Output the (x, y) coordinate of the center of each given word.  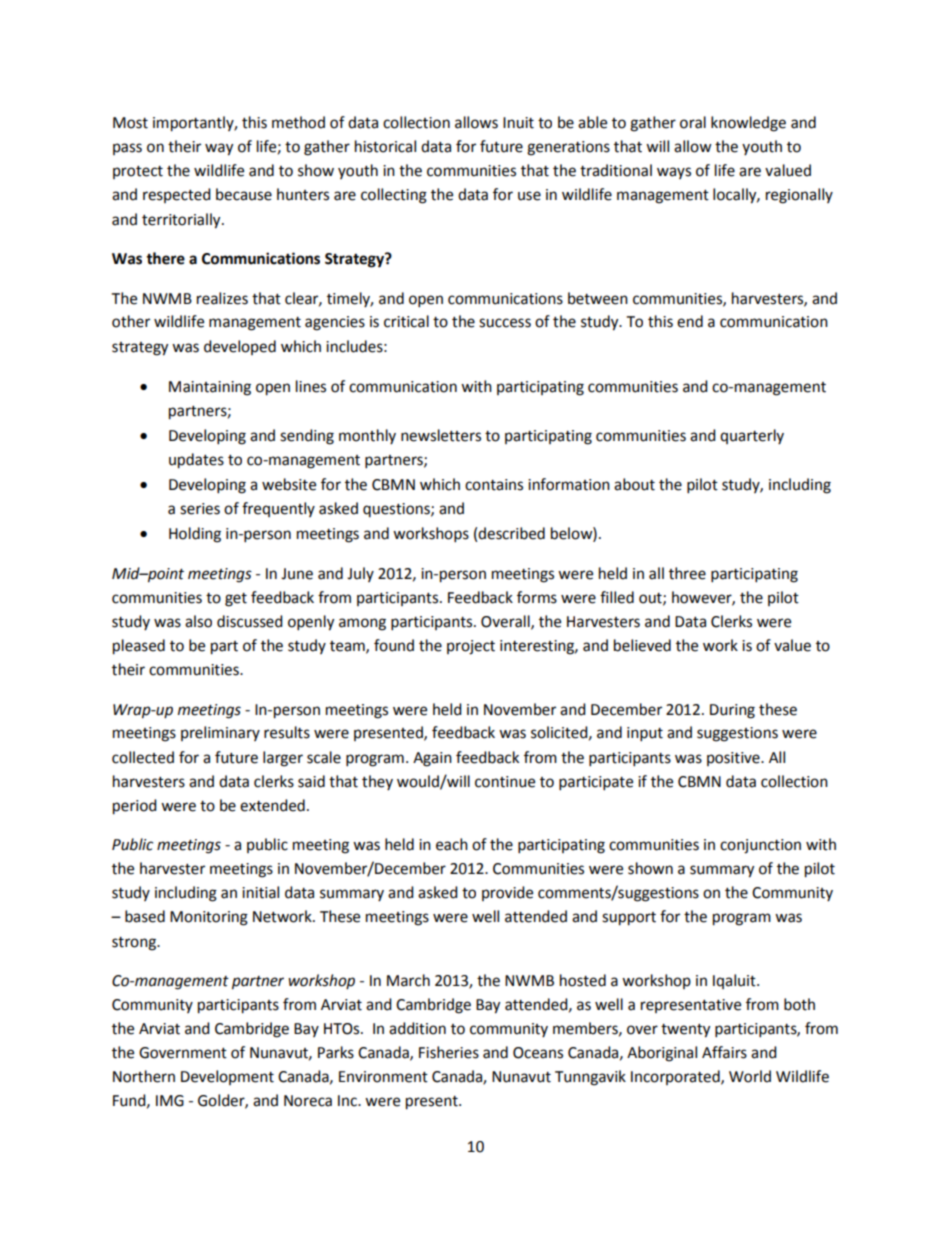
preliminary (220, 733)
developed (240, 347)
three (687, 573)
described (511, 533)
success (505, 323)
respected (177, 195)
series (200, 509)
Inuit (518, 123)
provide (507, 893)
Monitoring (209, 918)
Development (227, 1077)
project (471, 647)
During (732, 711)
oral (693, 122)
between (598, 298)
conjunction (760, 846)
